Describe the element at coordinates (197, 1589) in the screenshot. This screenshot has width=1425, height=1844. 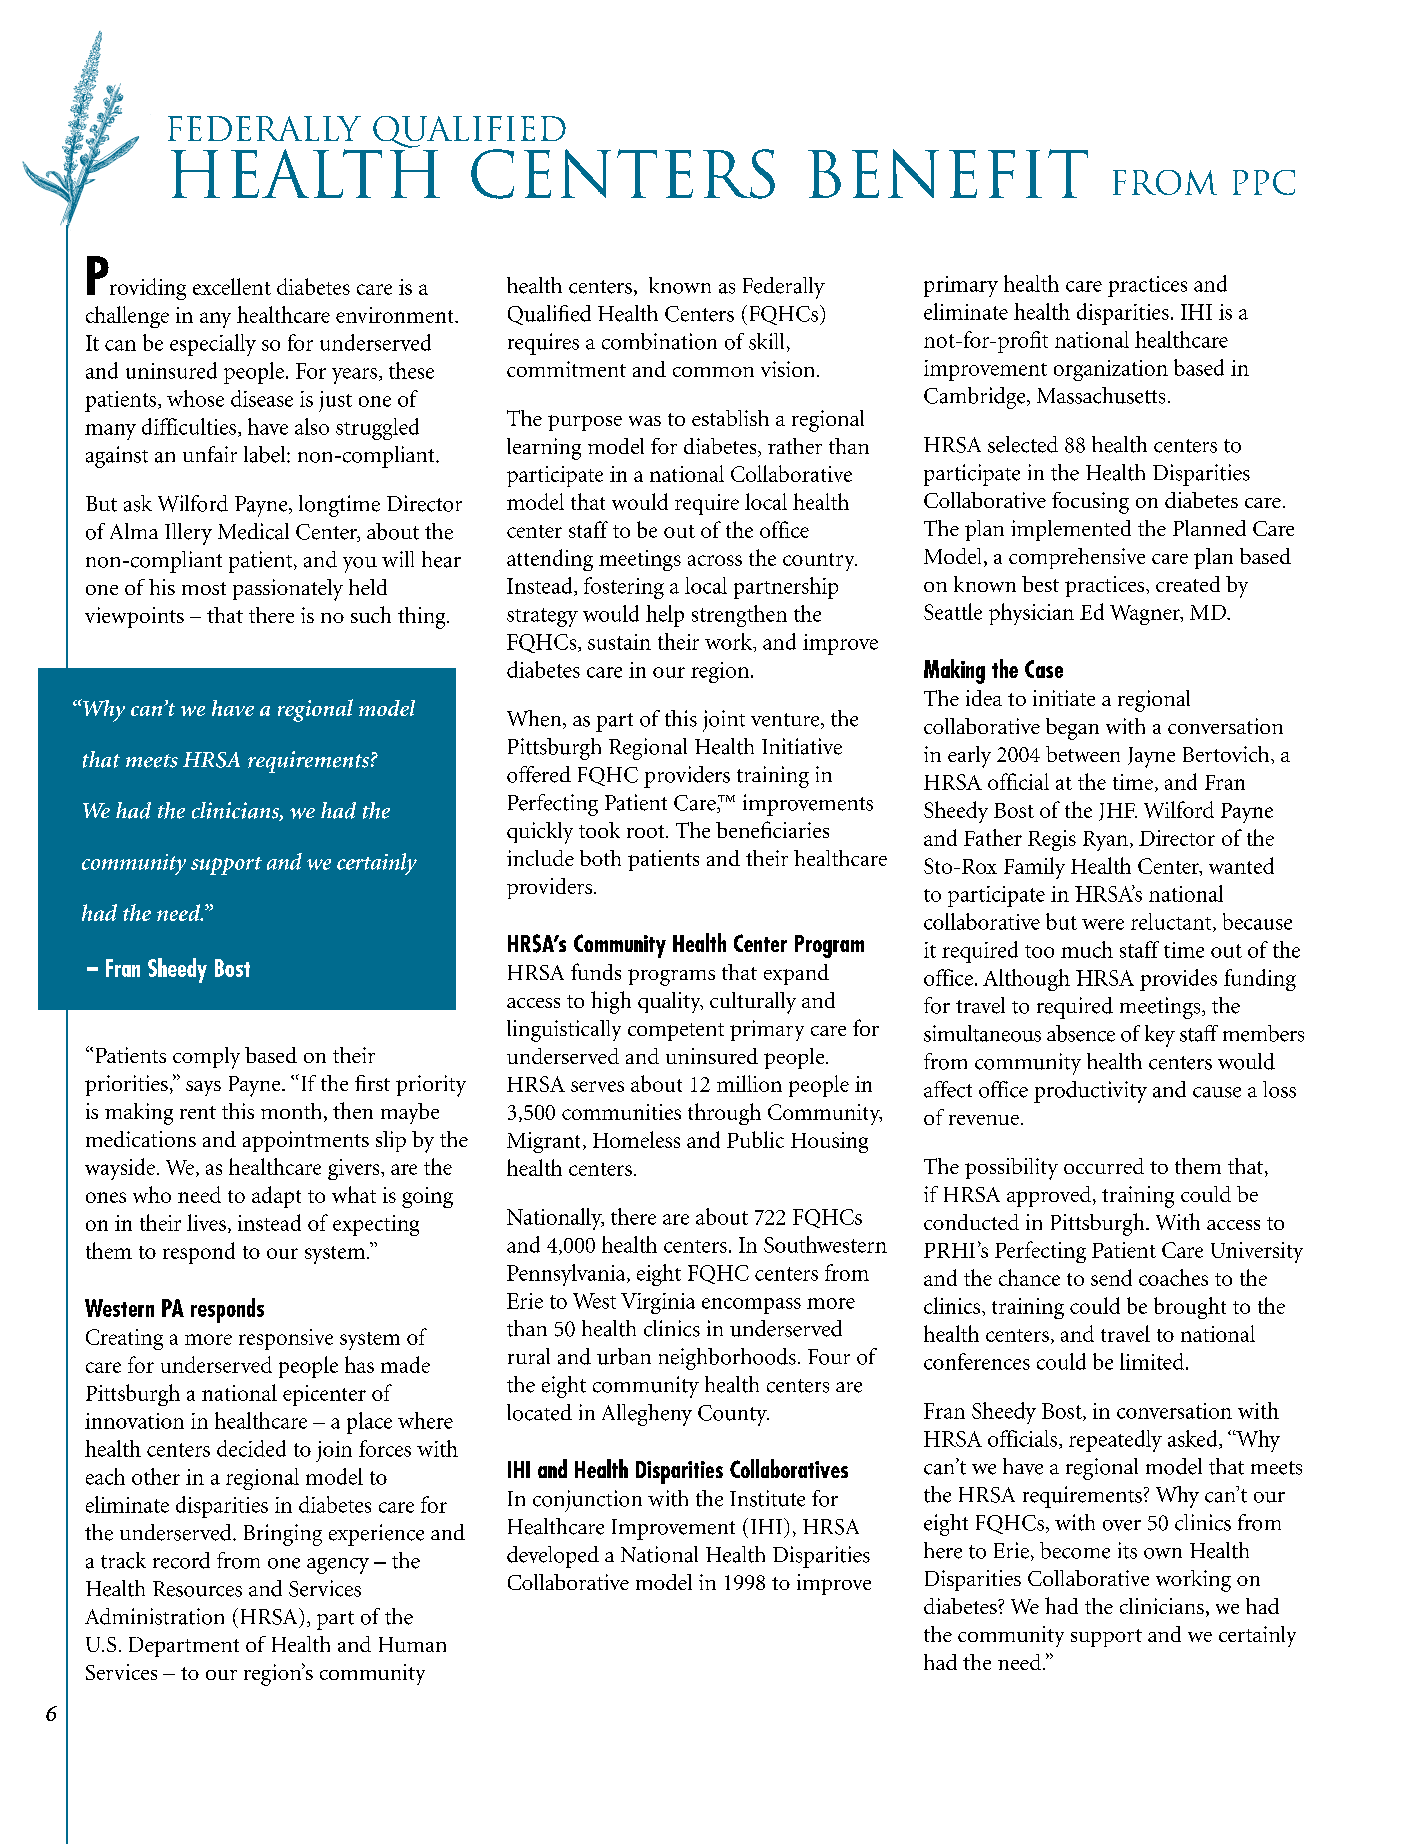
I see `Resources` at that location.
